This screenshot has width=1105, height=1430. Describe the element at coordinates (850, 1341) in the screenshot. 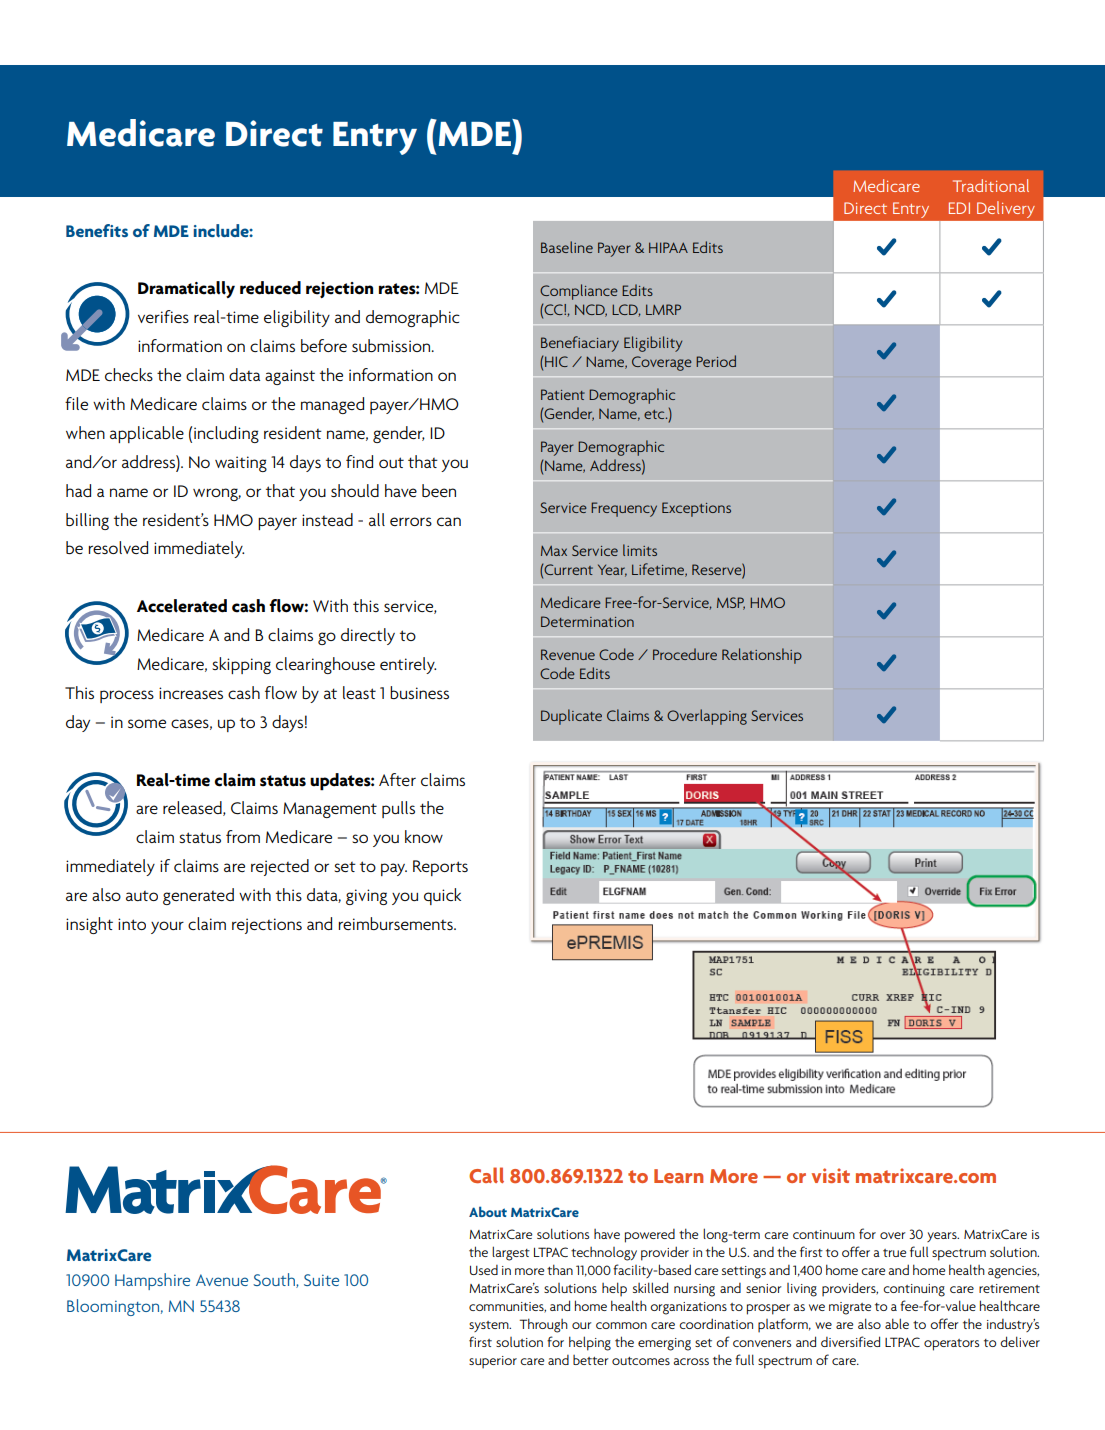

I see `diversified` at that location.
